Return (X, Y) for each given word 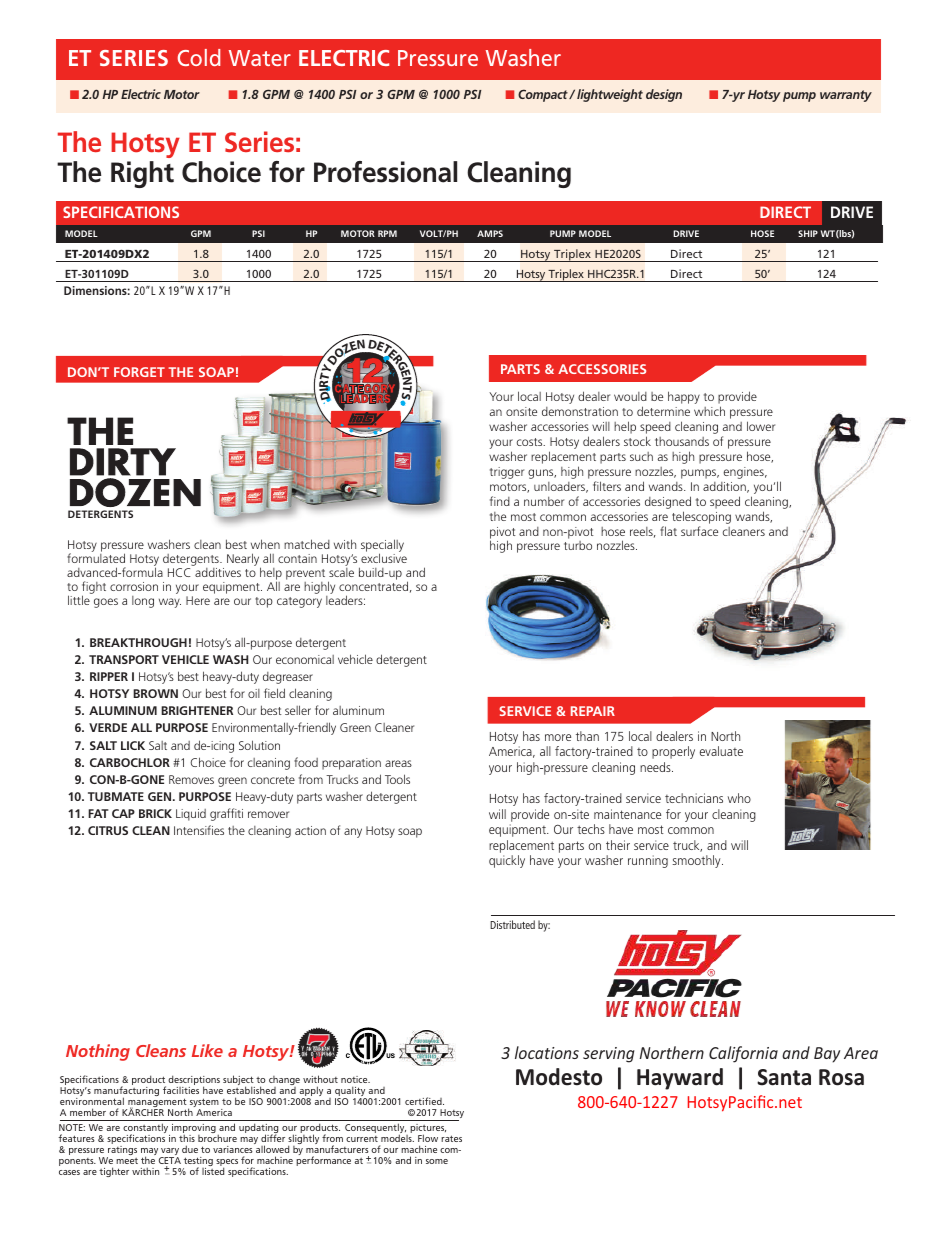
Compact (544, 95)
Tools (397, 779)
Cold (199, 57)
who (739, 798)
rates (451, 1138)
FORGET (139, 372)
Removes (191, 779)
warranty (846, 96)
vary (169, 1153)
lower (761, 426)
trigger (507, 473)
